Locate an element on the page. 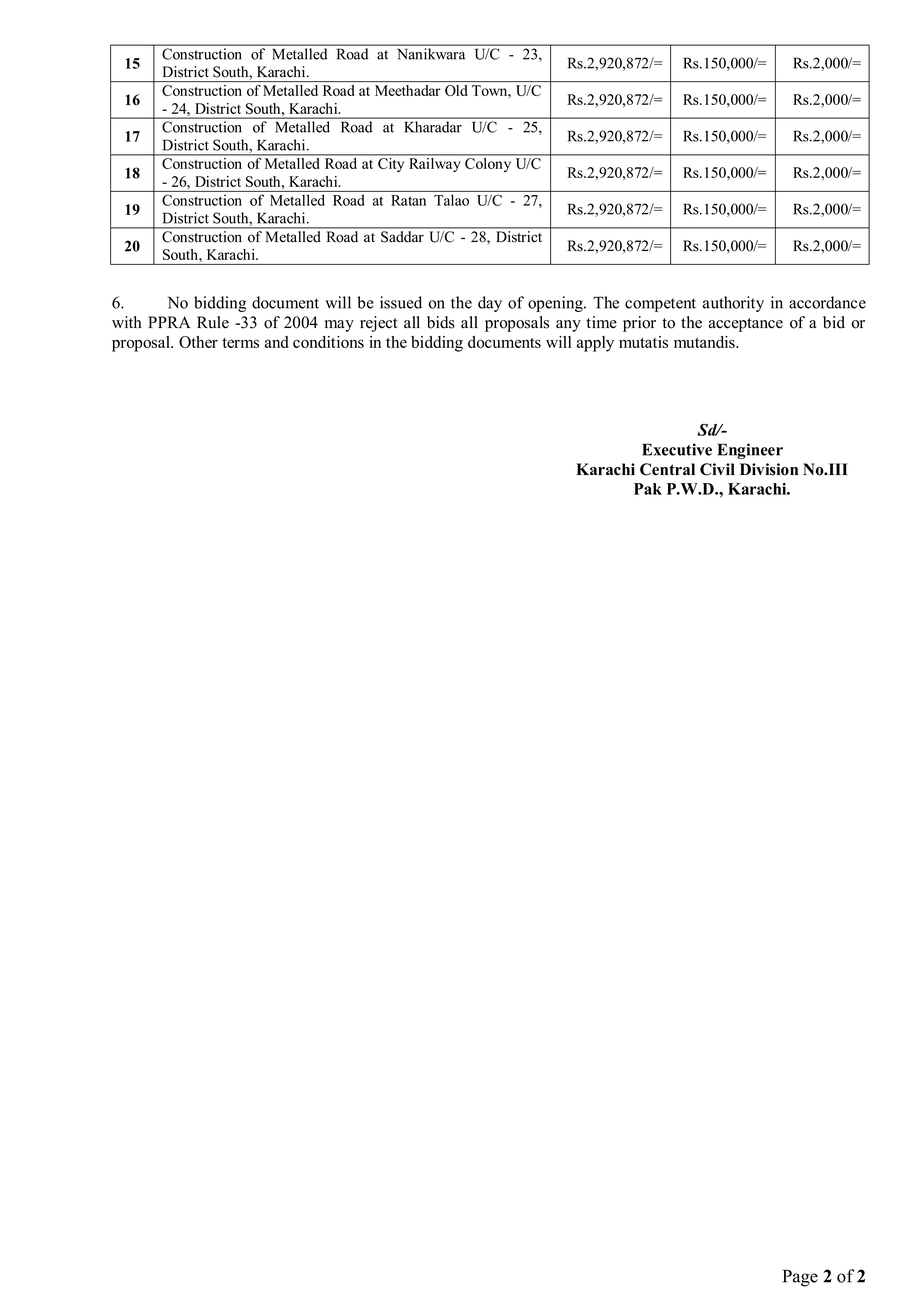  Page is located at coordinates (800, 1278).
